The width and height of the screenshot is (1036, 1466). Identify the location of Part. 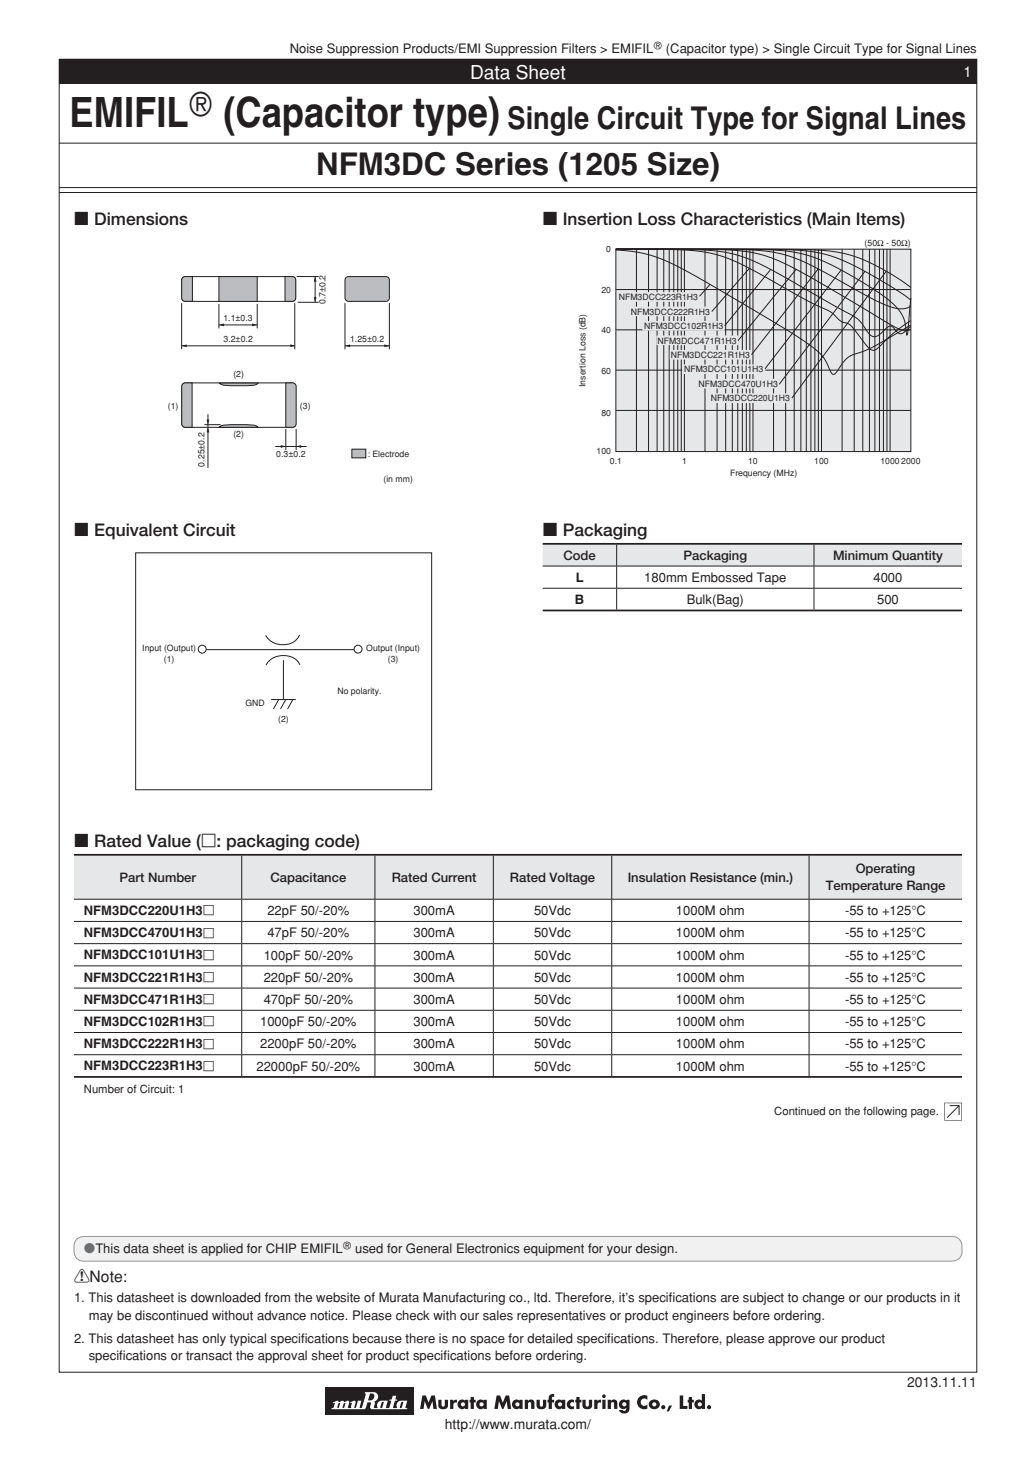
(132, 877).
